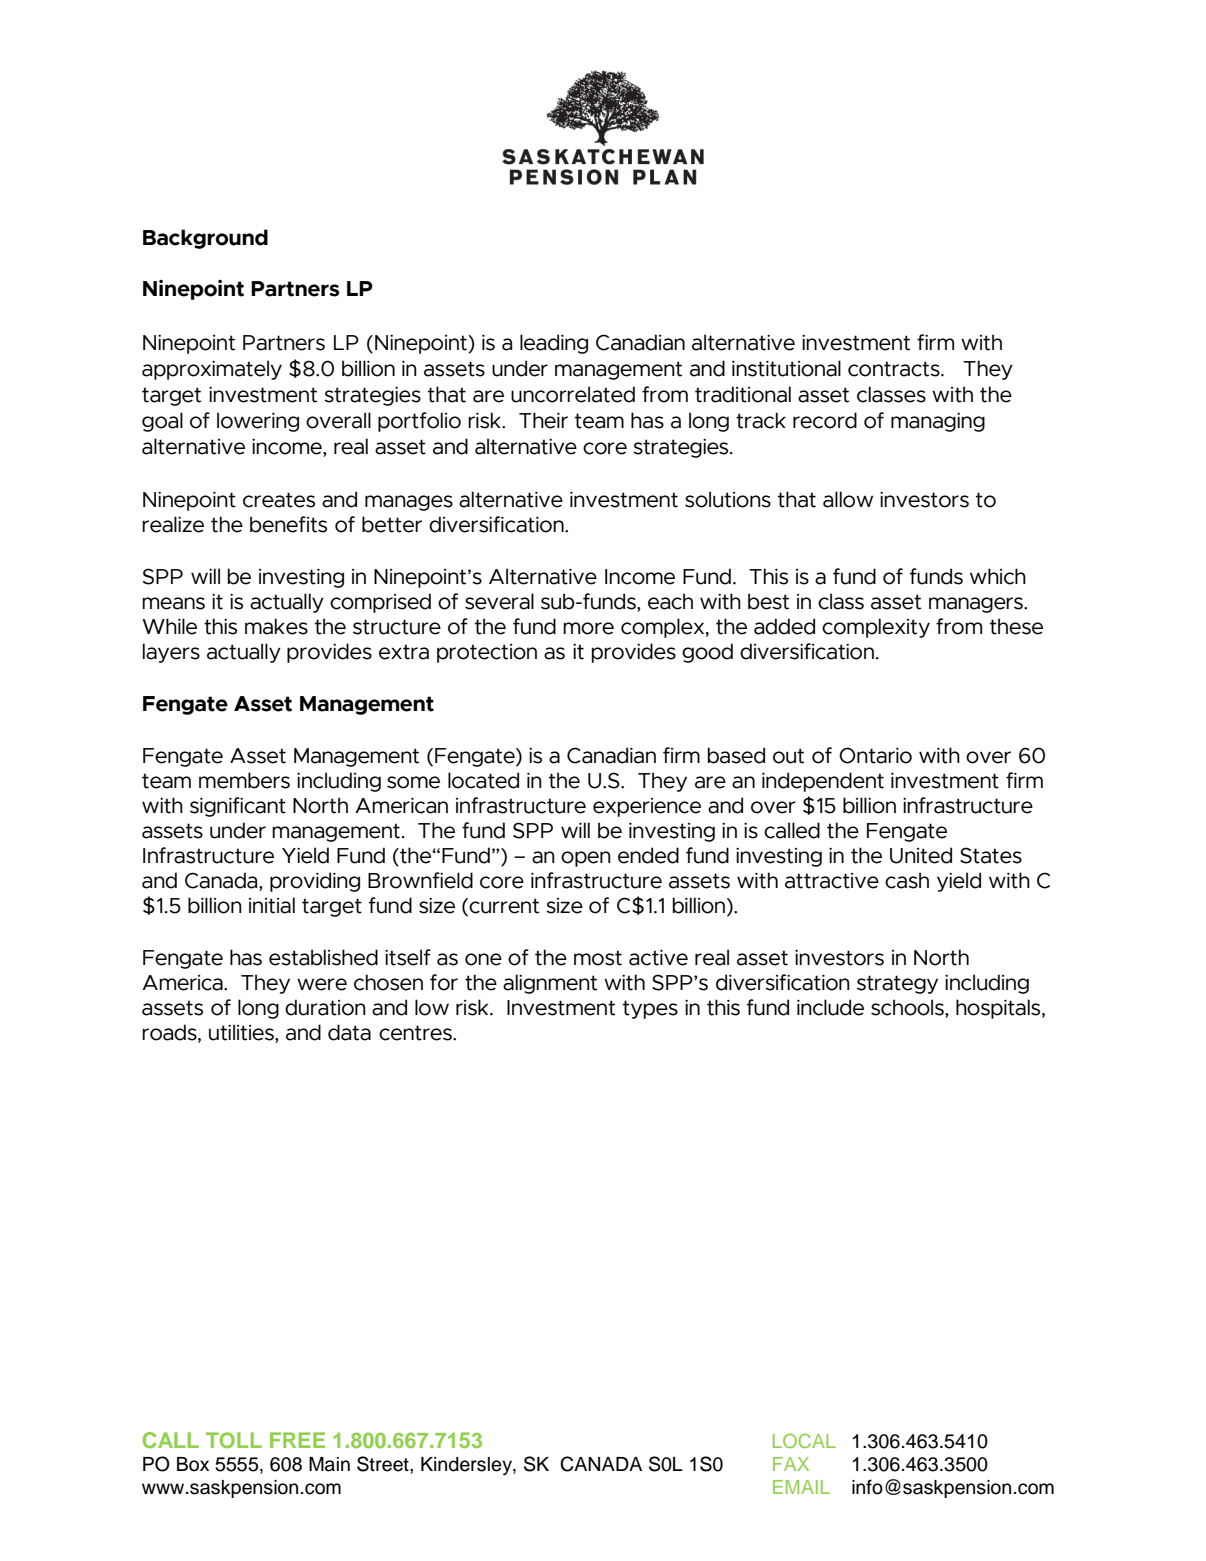  I want to click on types, so click(650, 1009).
